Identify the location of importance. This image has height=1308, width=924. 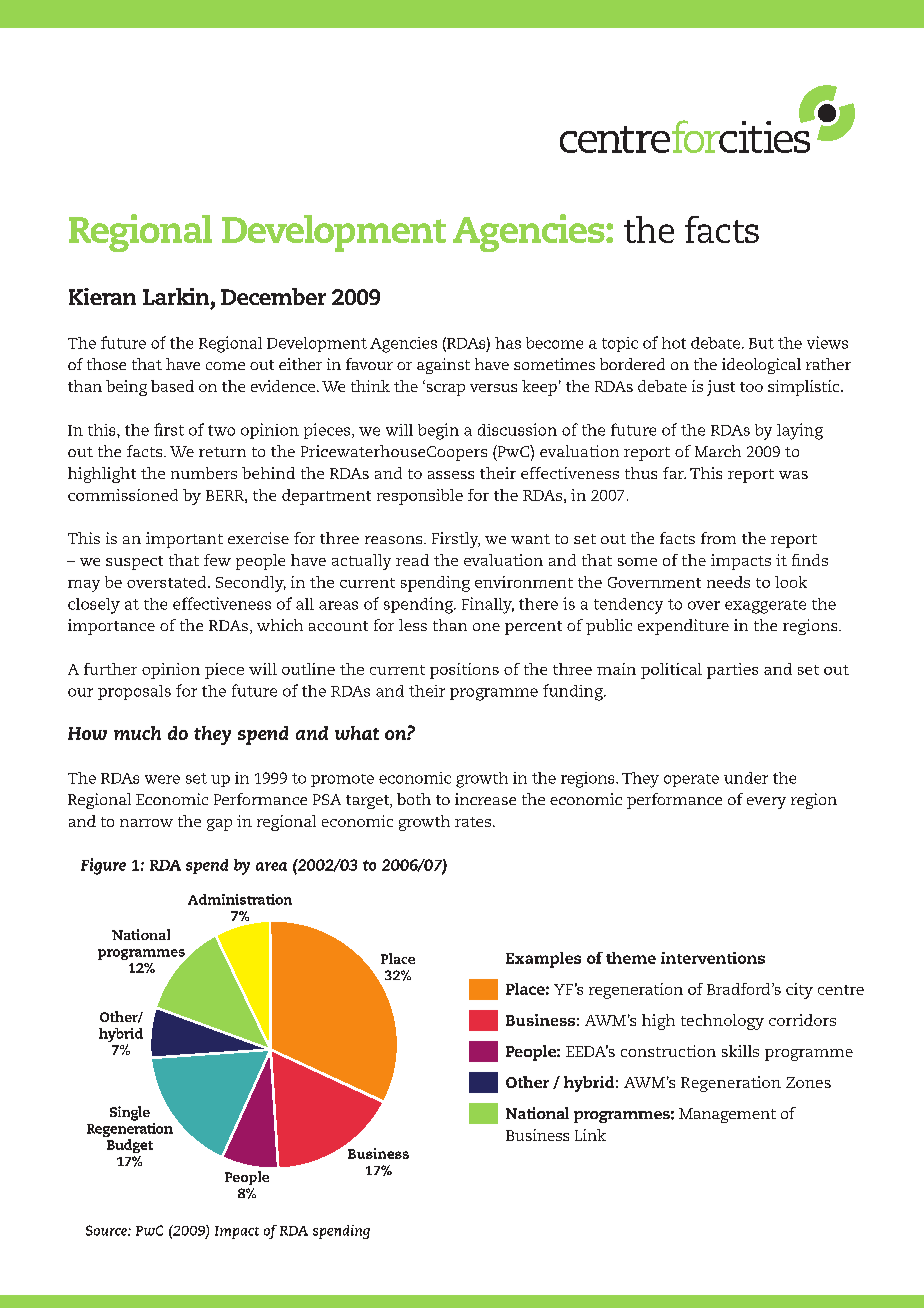
(111, 627).
